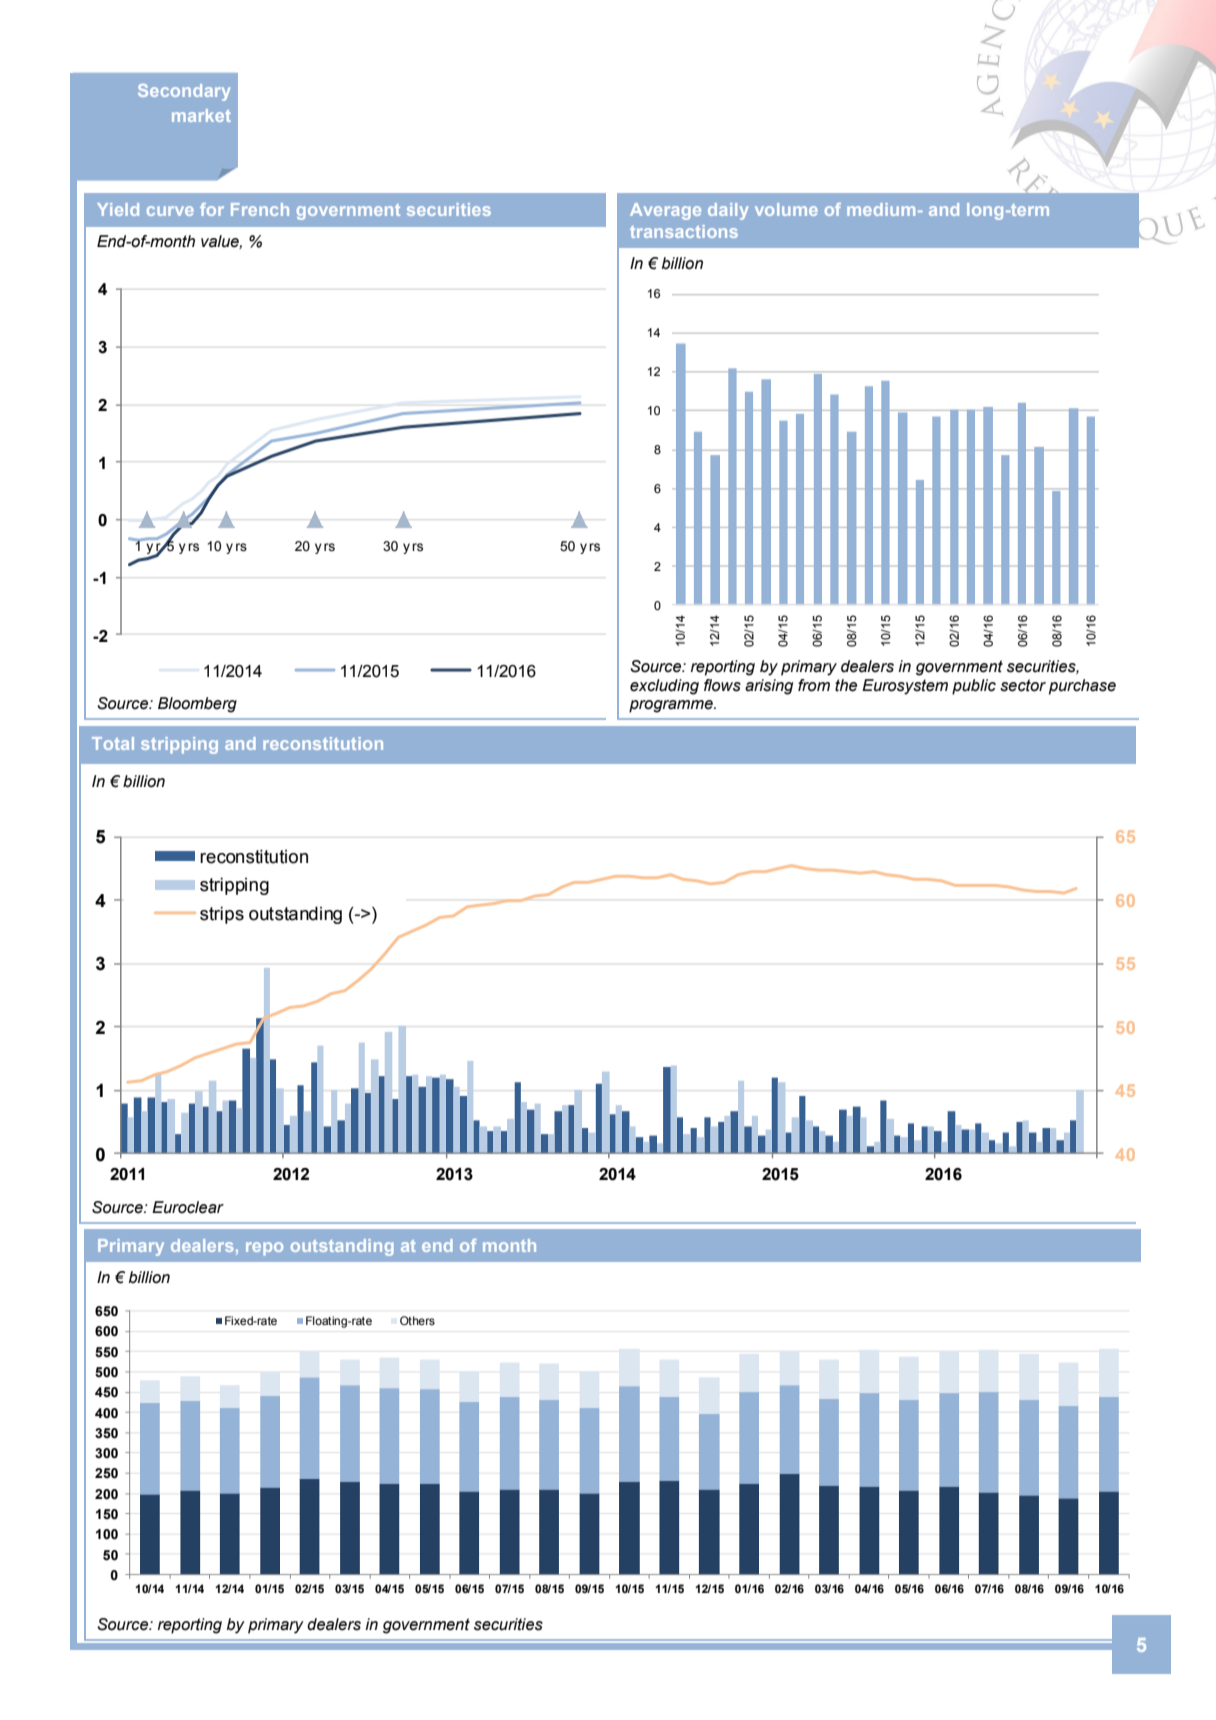 The height and width of the screenshot is (1720, 1216). Describe the element at coordinates (786, 209) in the screenshot. I see `volume` at that location.
